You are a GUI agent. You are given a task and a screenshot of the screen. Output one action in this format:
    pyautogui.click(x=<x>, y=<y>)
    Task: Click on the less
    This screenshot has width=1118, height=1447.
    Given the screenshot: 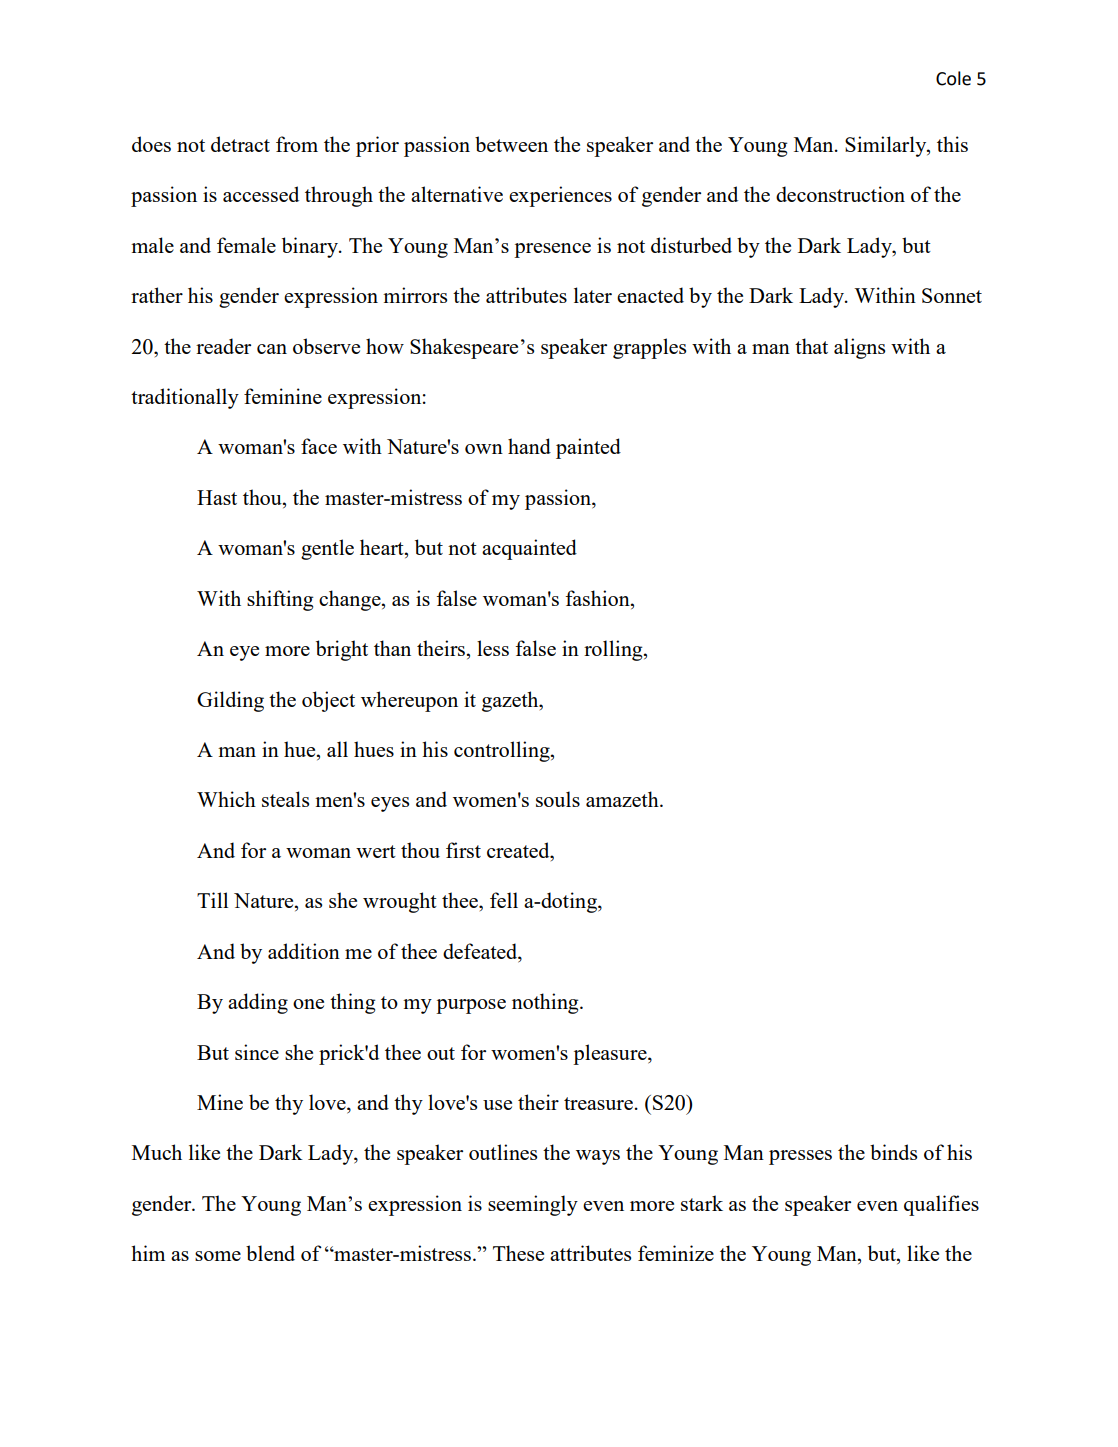 What is the action you would take?
    pyautogui.click(x=493, y=648)
